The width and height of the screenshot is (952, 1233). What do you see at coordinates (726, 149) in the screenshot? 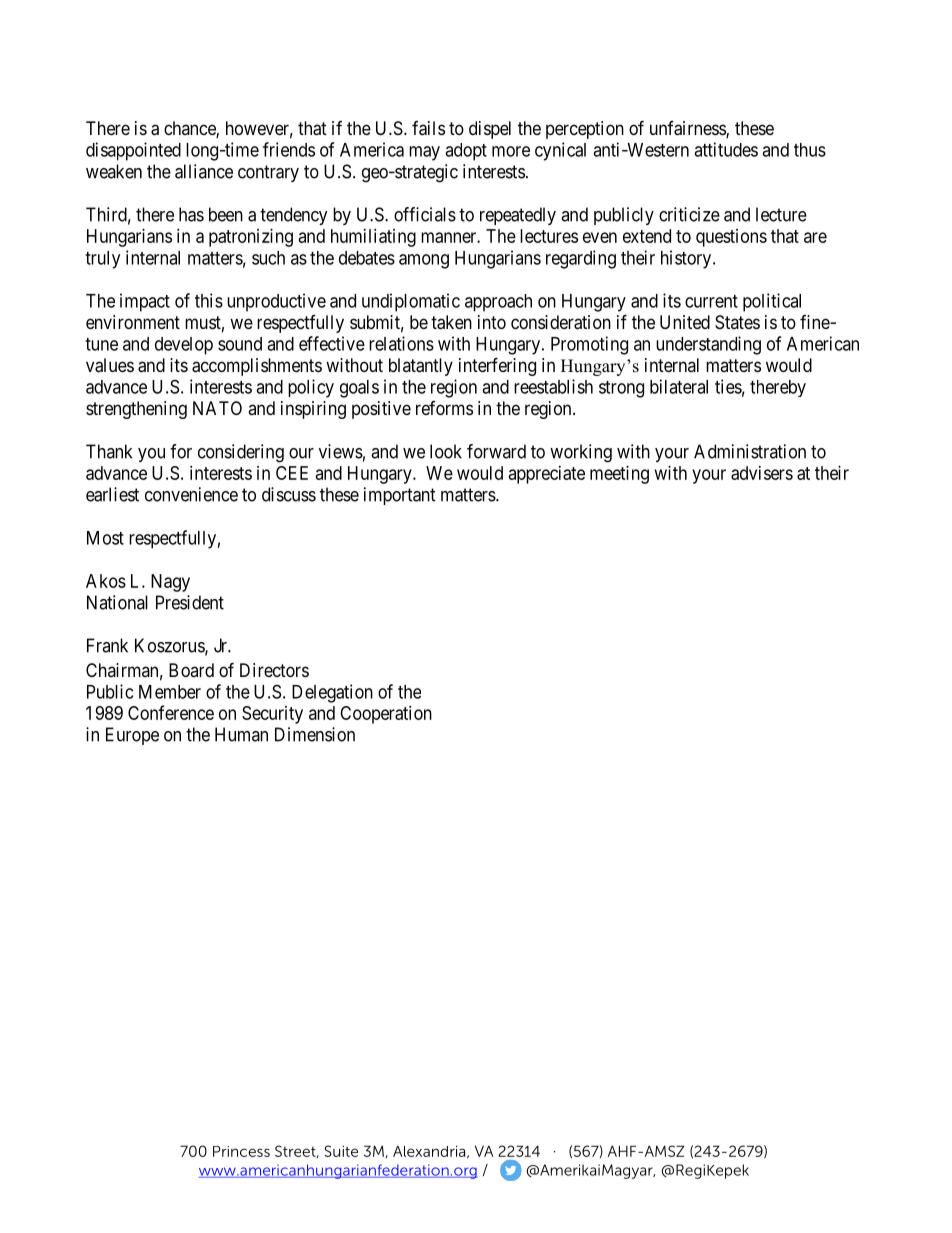
I see `attitudes` at bounding box center [726, 149].
